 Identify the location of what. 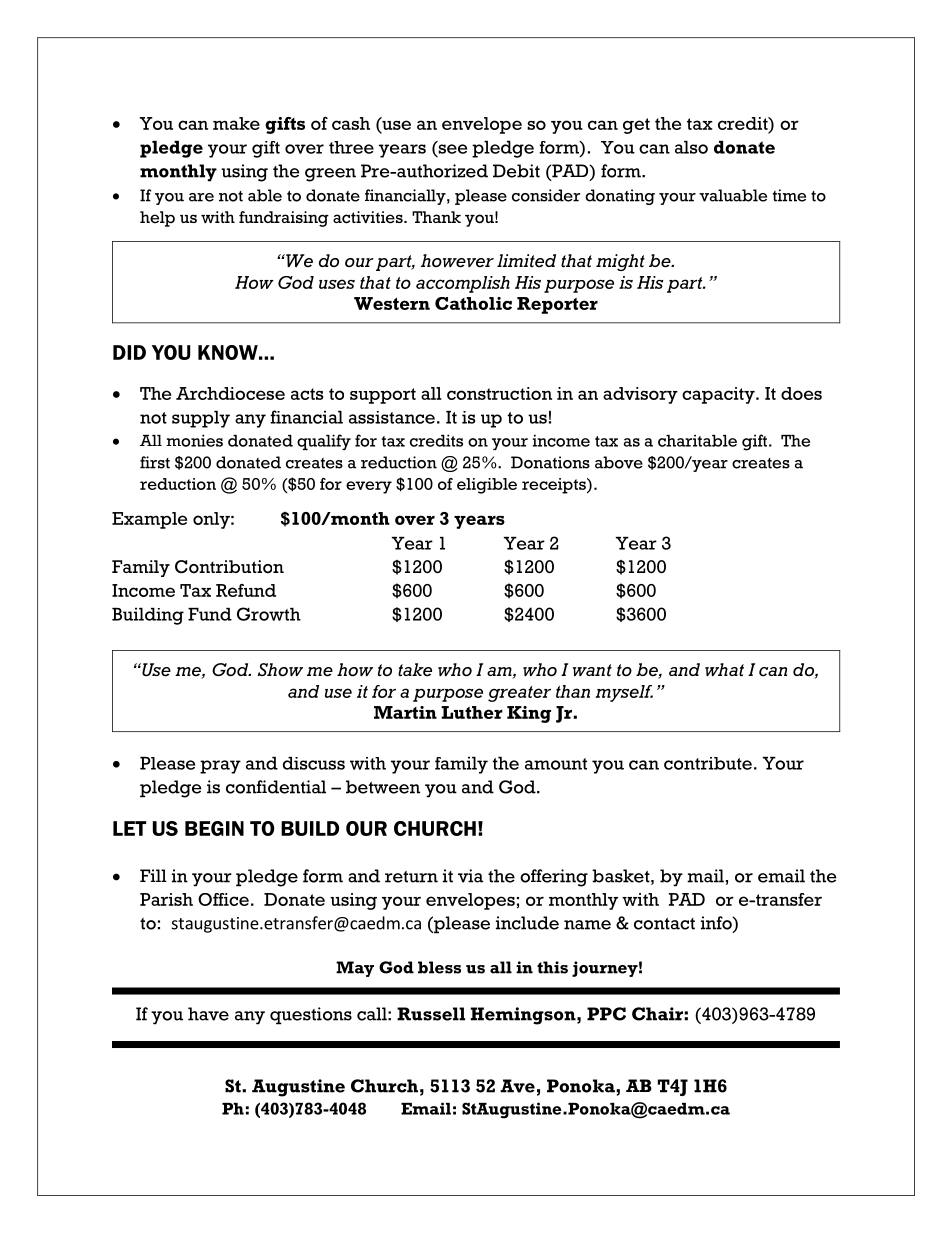
(724, 670).
